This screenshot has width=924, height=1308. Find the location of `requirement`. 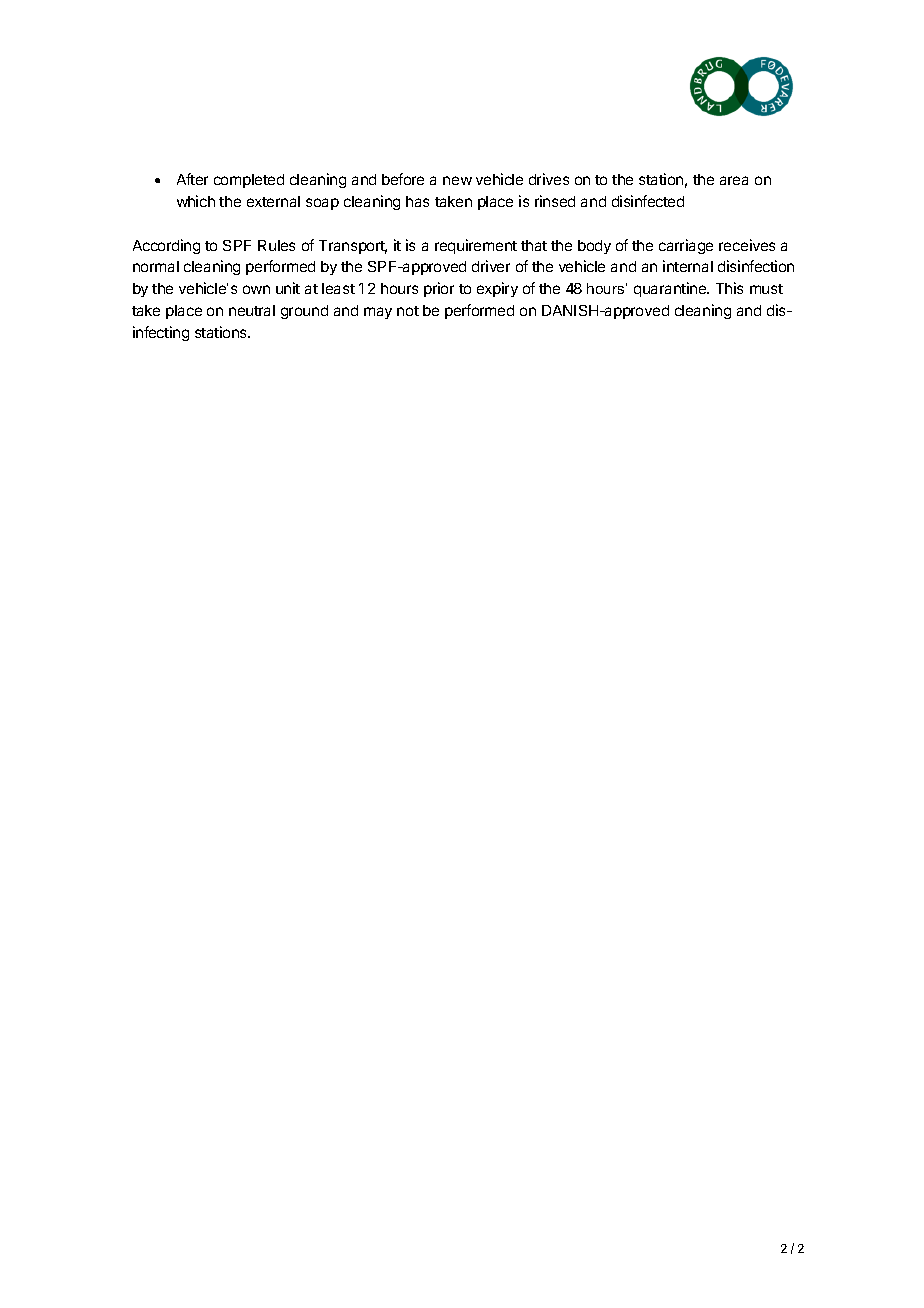

requirement is located at coordinates (476, 246).
